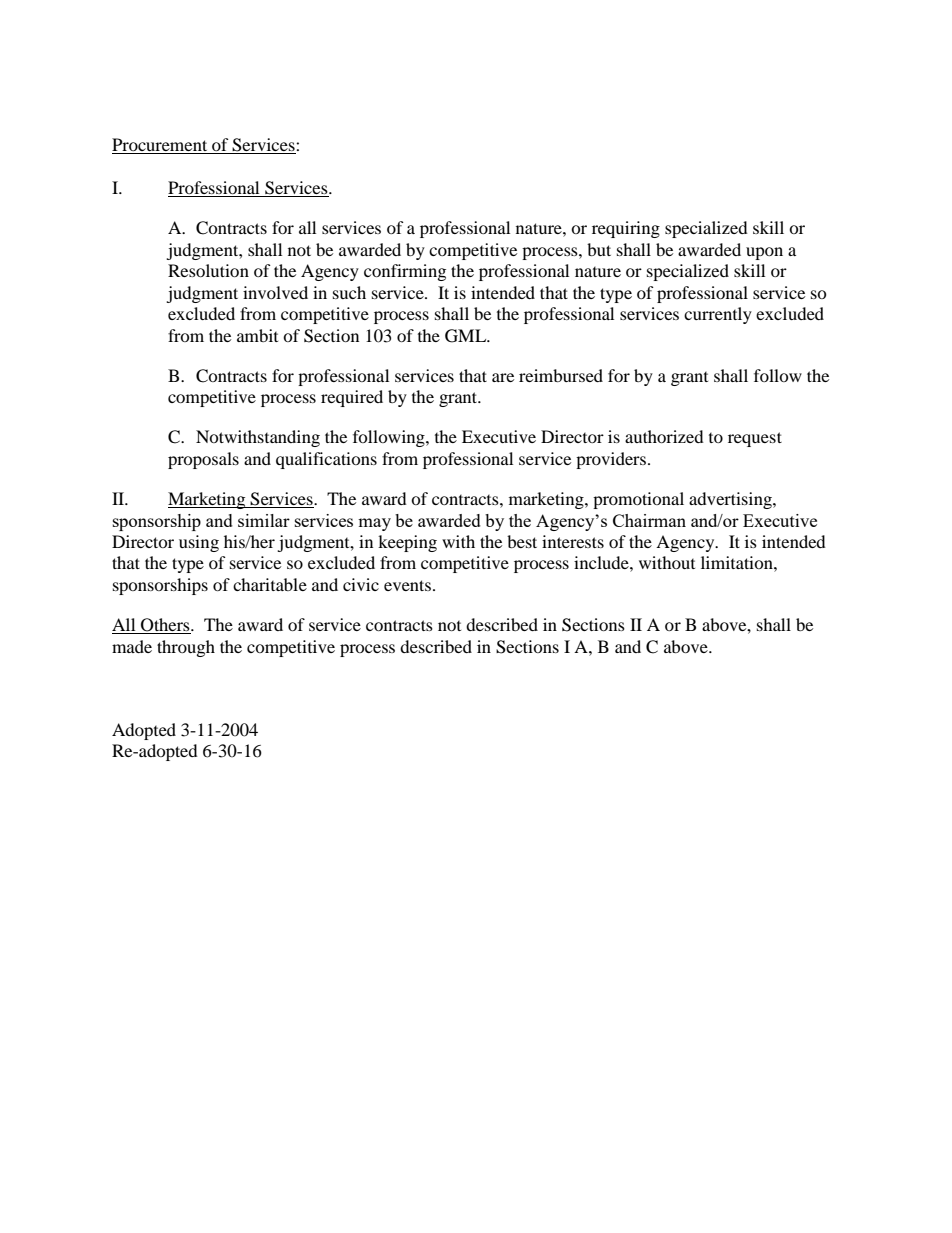 This screenshot has width=952, height=1233. Describe the element at coordinates (664, 436) in the screenshot. I see `authorized` at that location.
